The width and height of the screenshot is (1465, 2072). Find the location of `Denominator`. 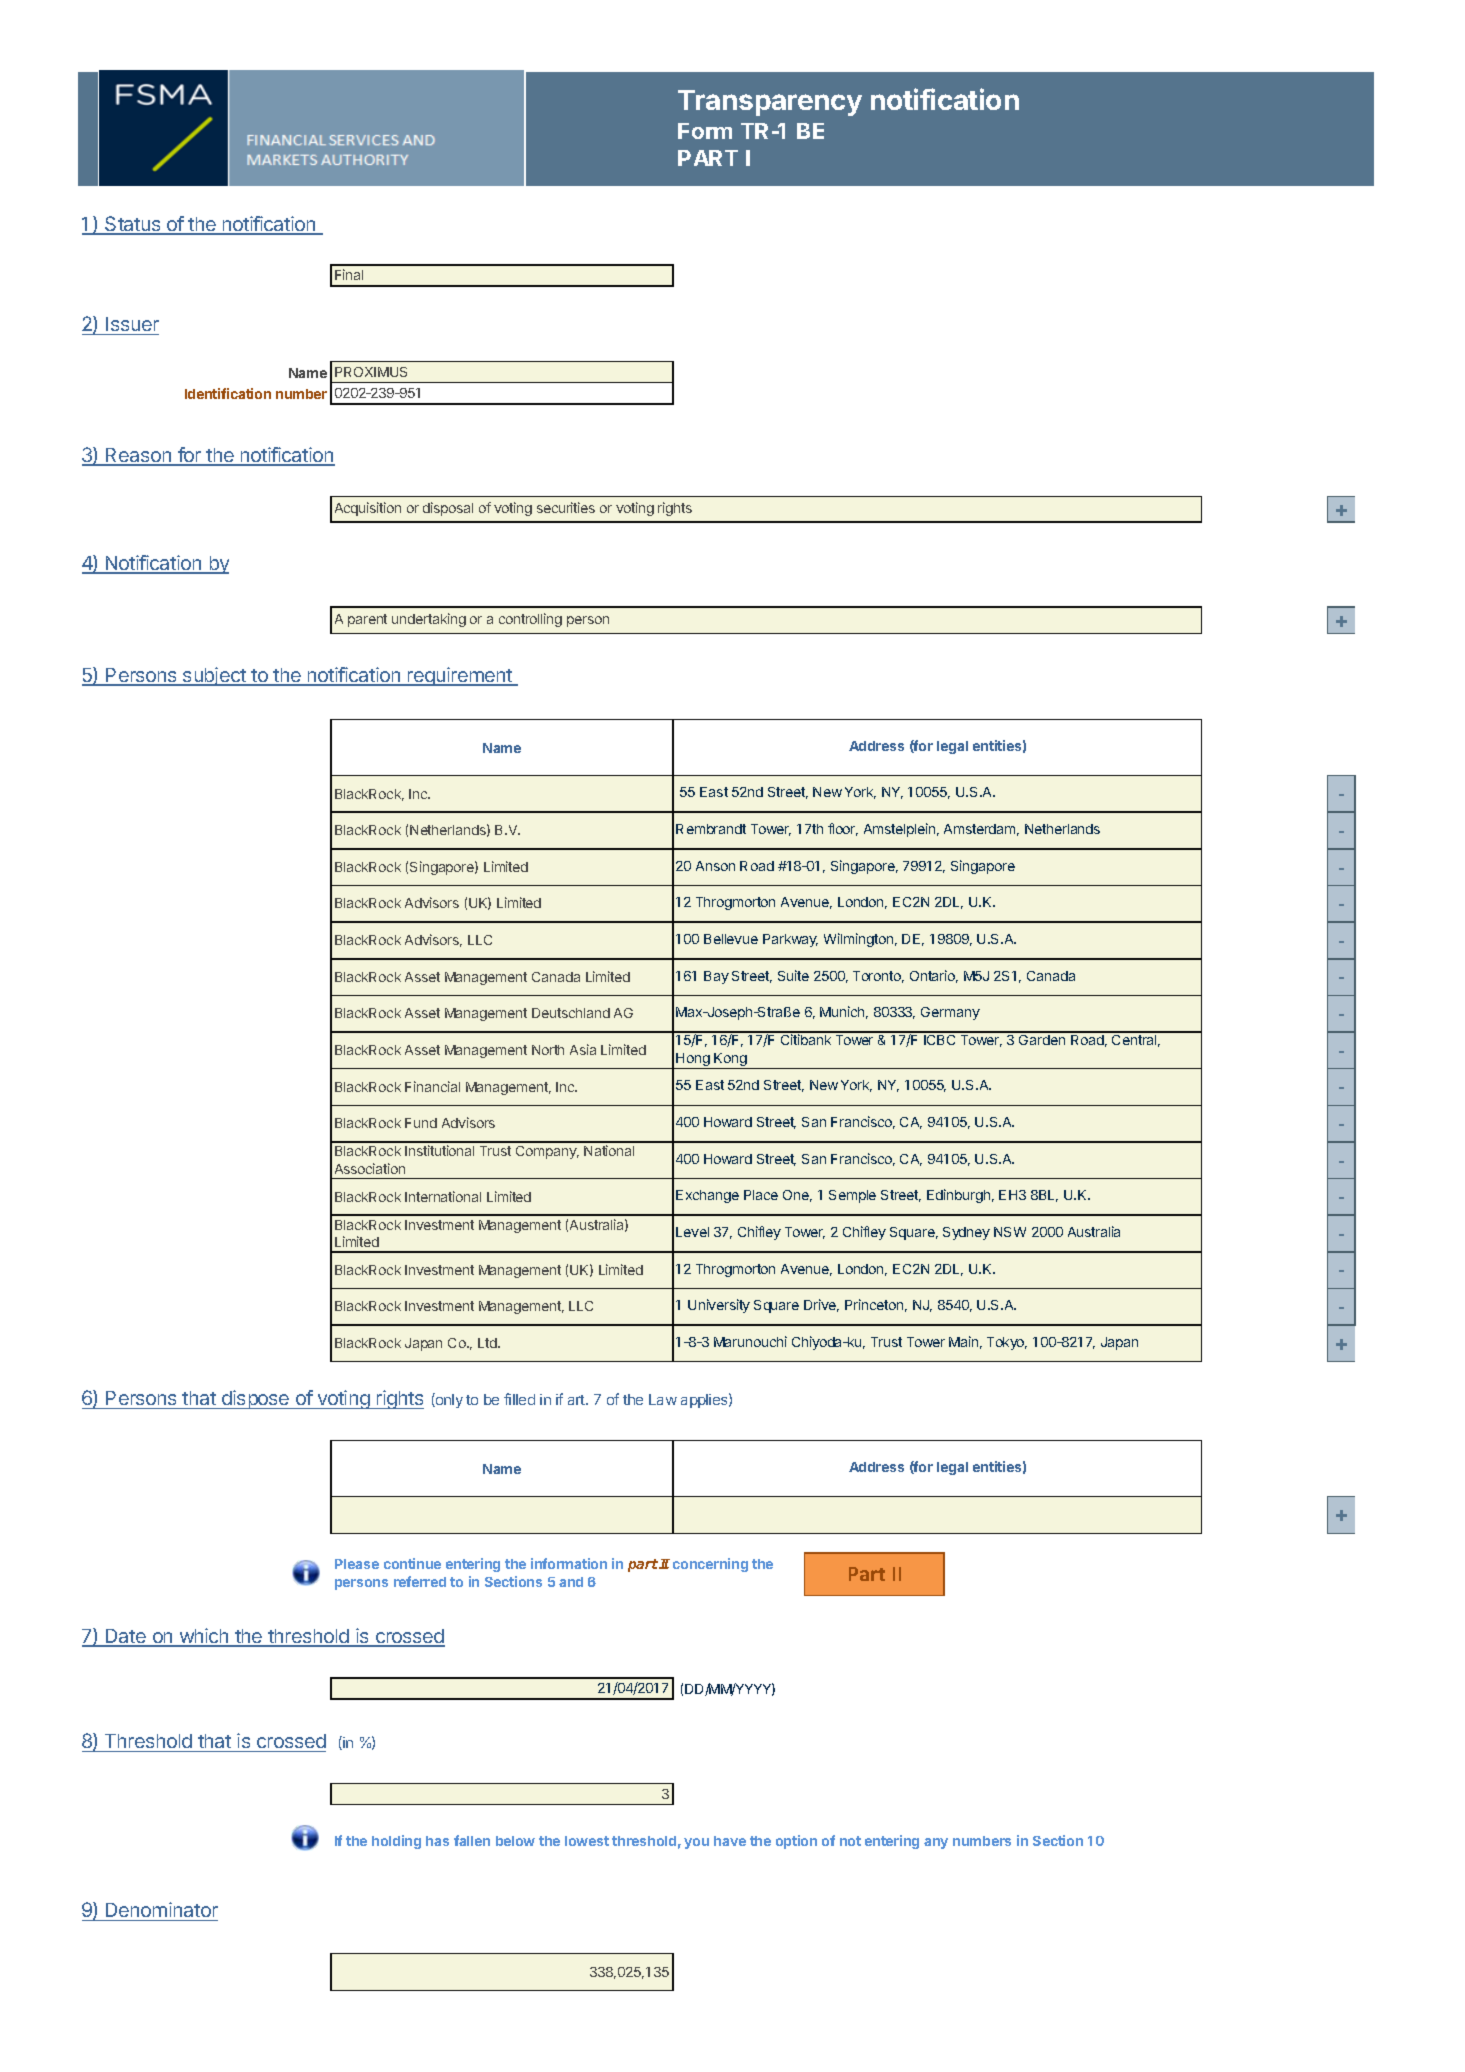

Denominator is located at coordinates (162, 1909).
